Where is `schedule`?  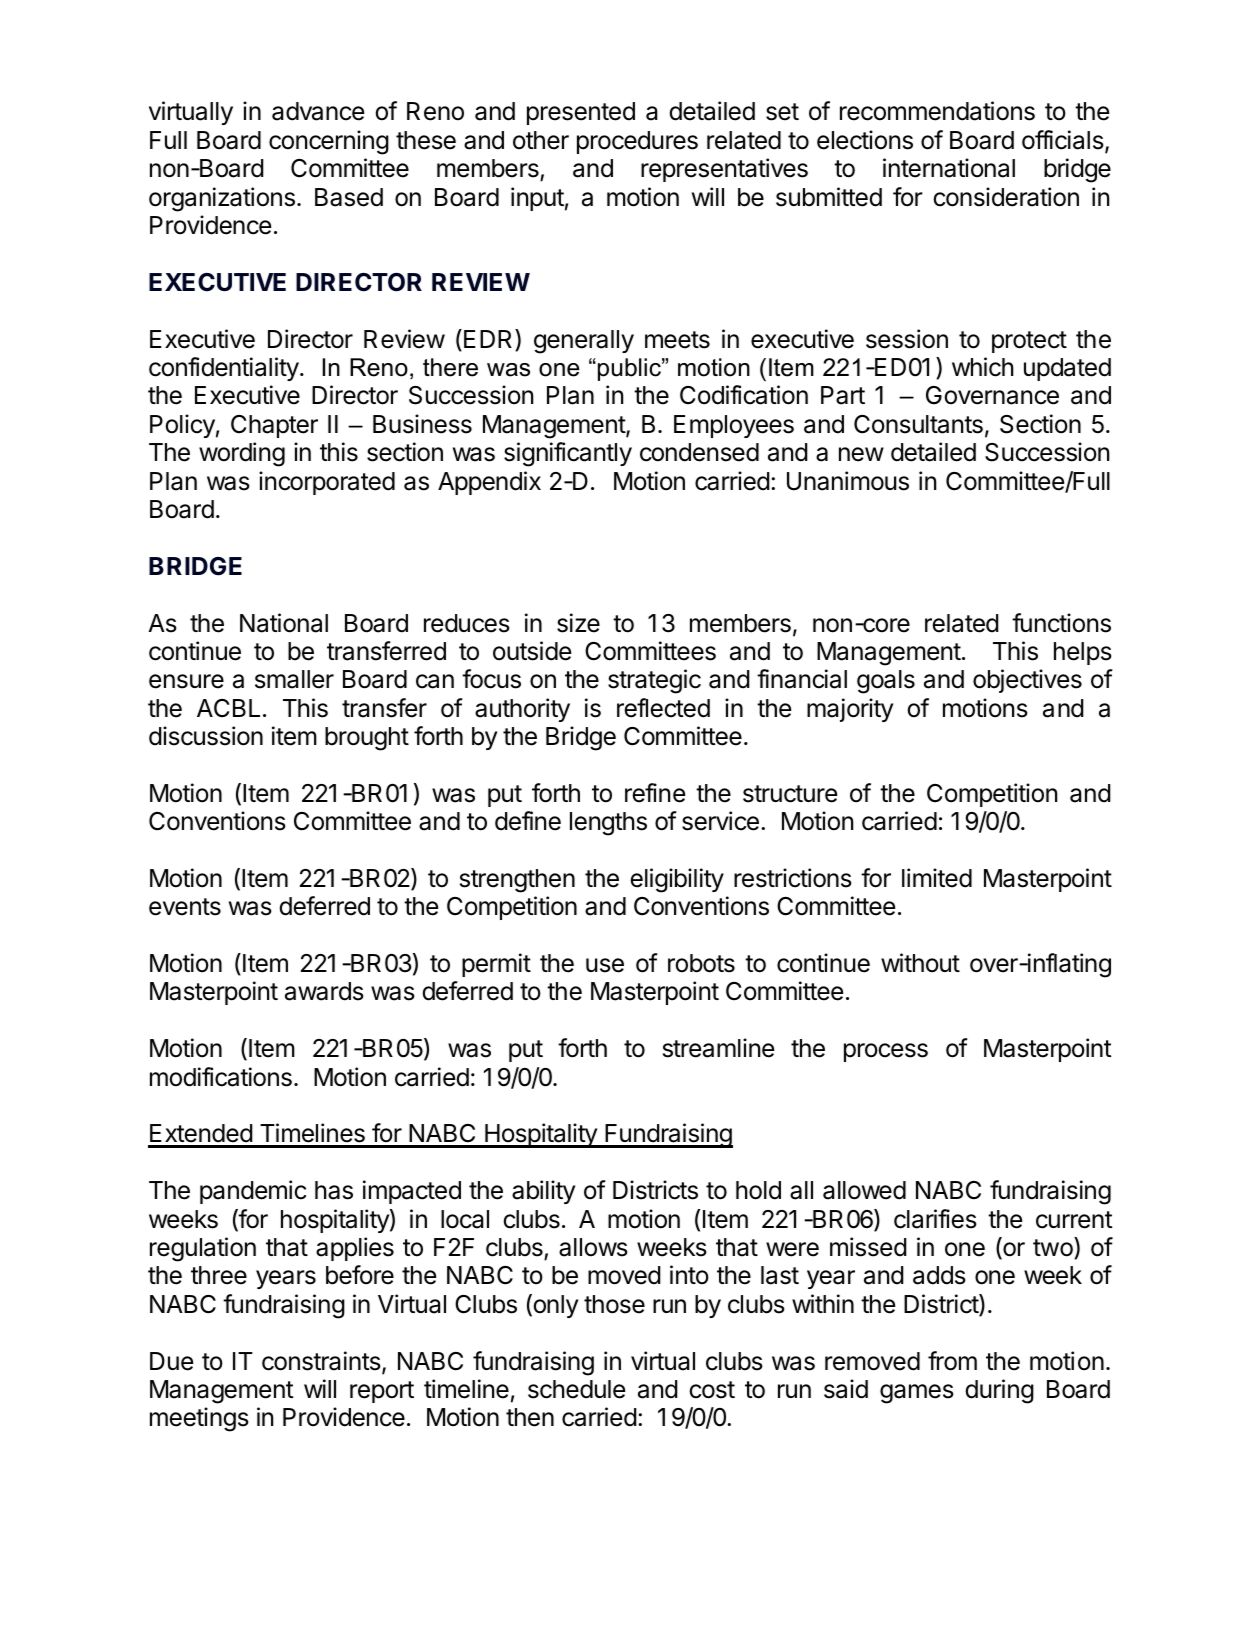 schedule is located at coordinates (576, 1389).
